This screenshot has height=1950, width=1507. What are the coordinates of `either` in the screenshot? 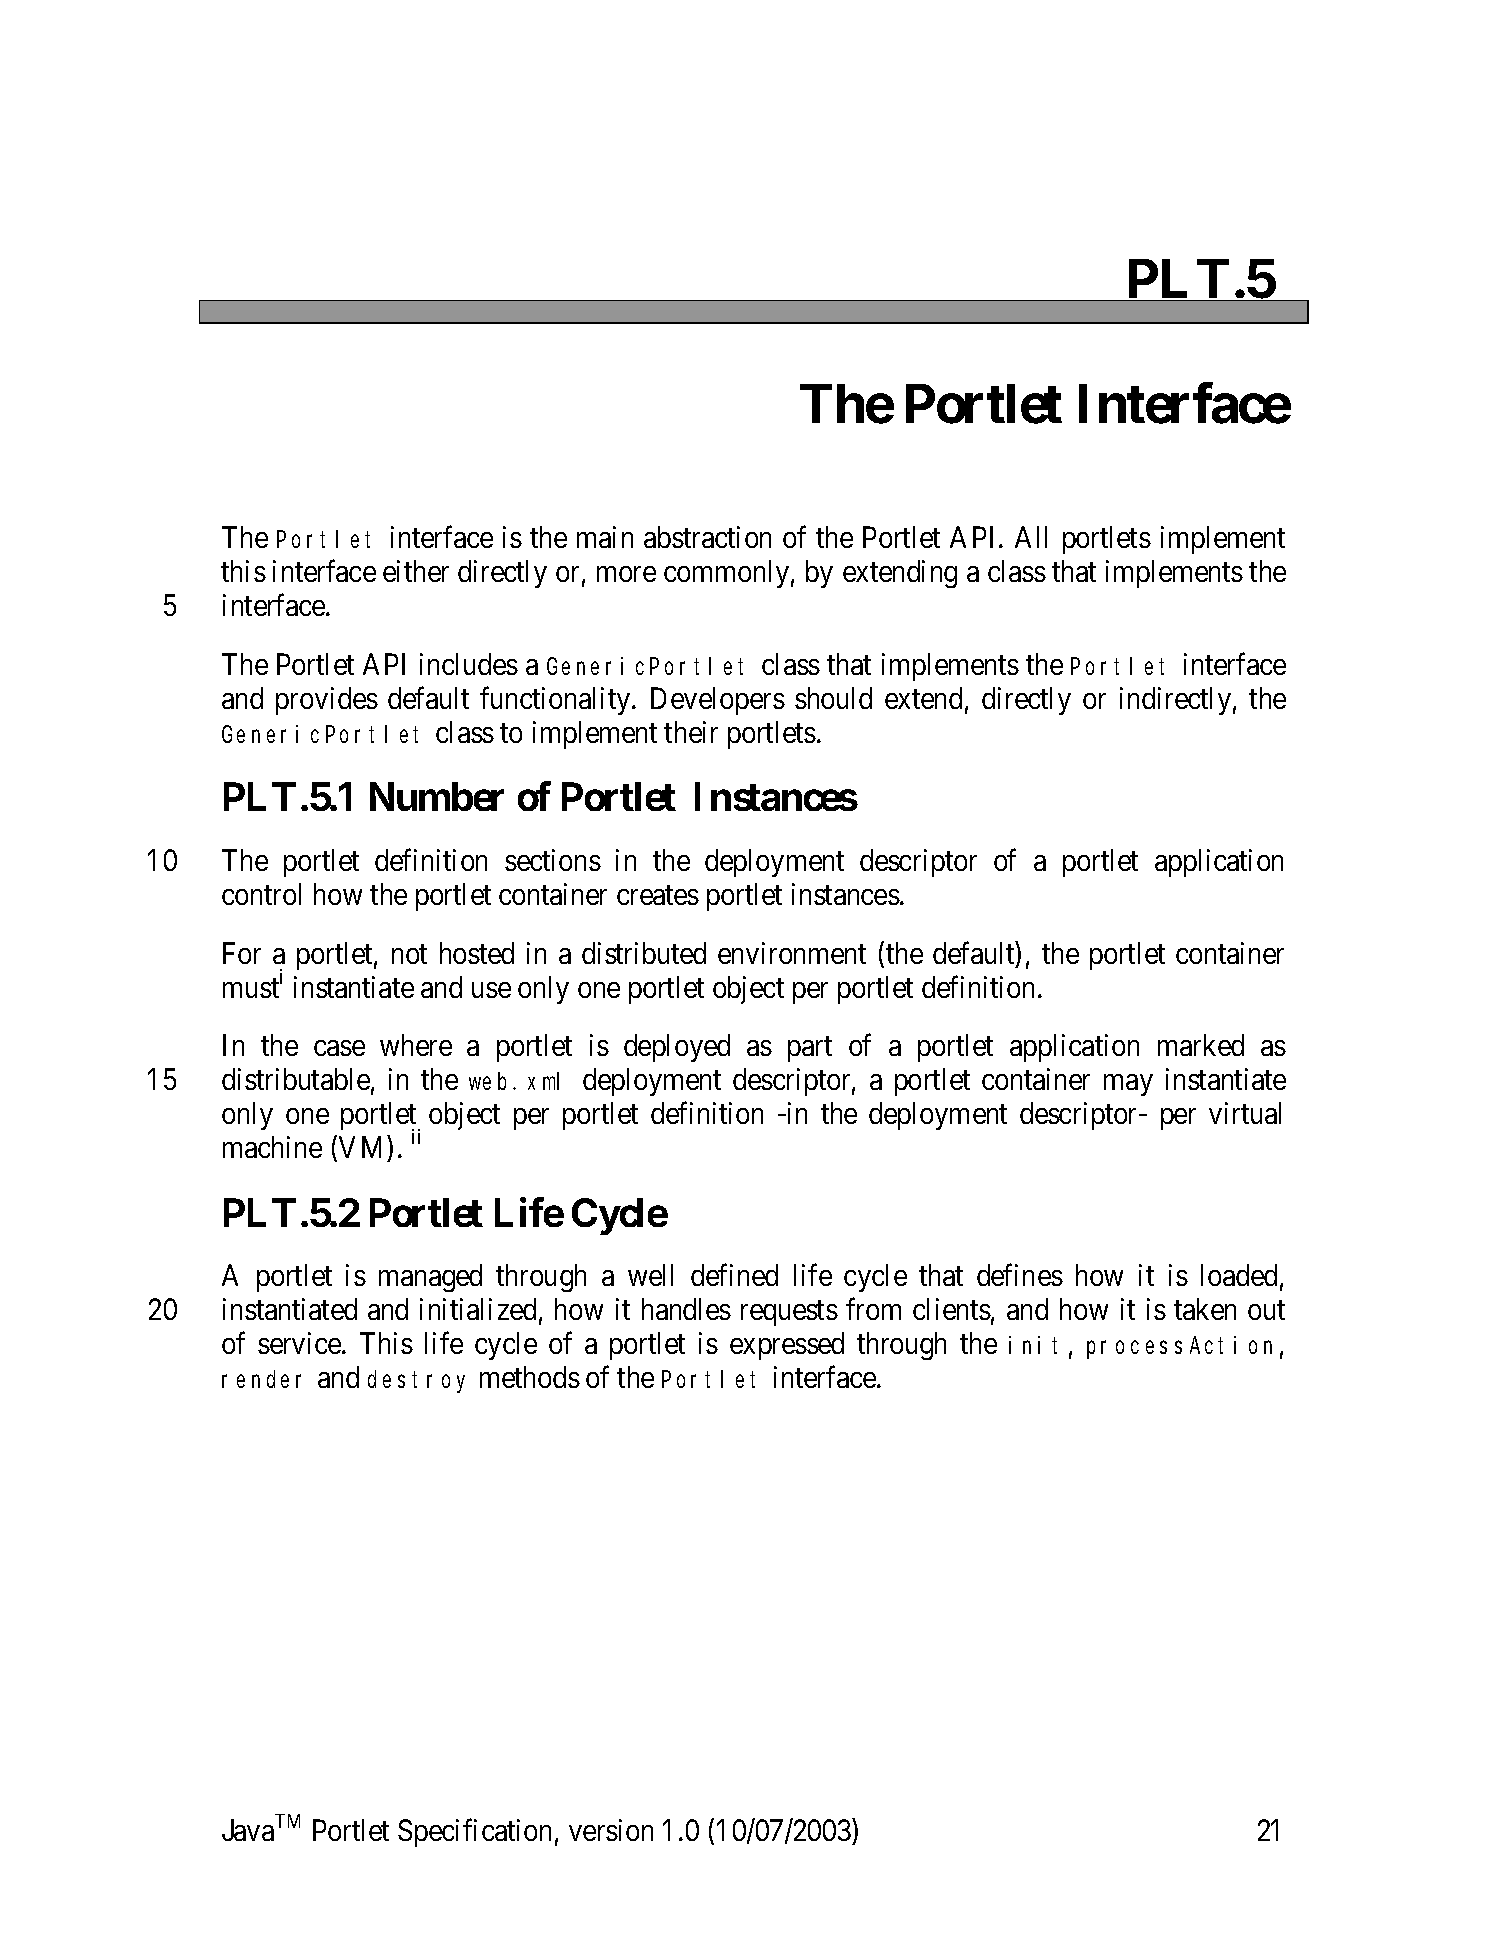 It's located at (416, 571).
